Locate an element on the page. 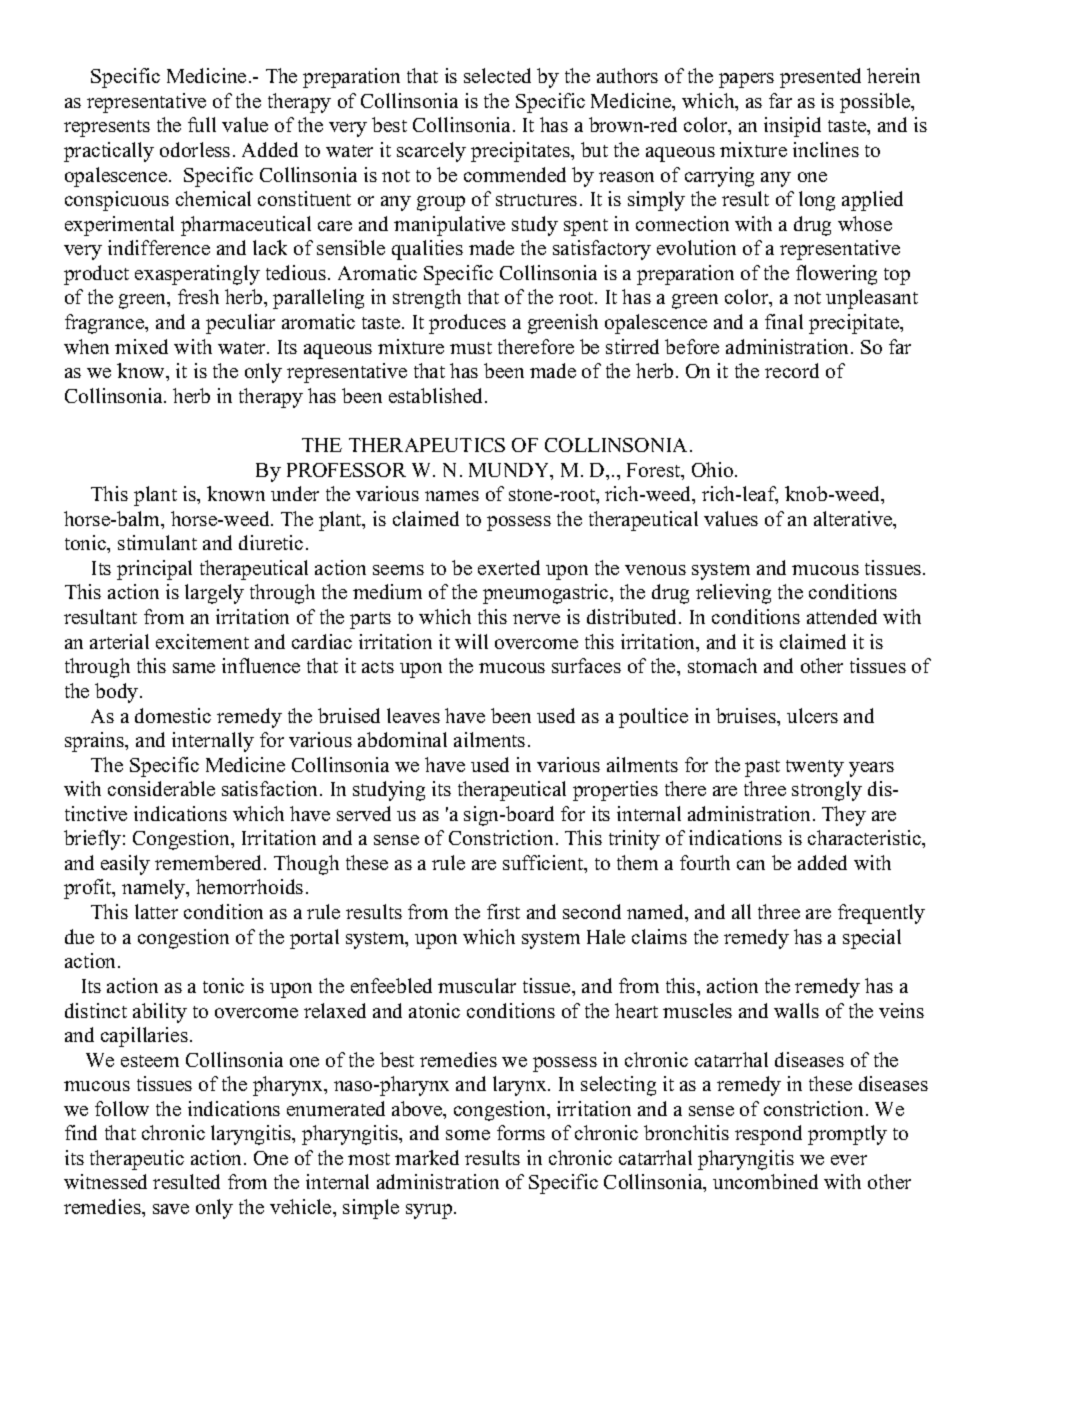  some is located at coordinates (468, 1135).
